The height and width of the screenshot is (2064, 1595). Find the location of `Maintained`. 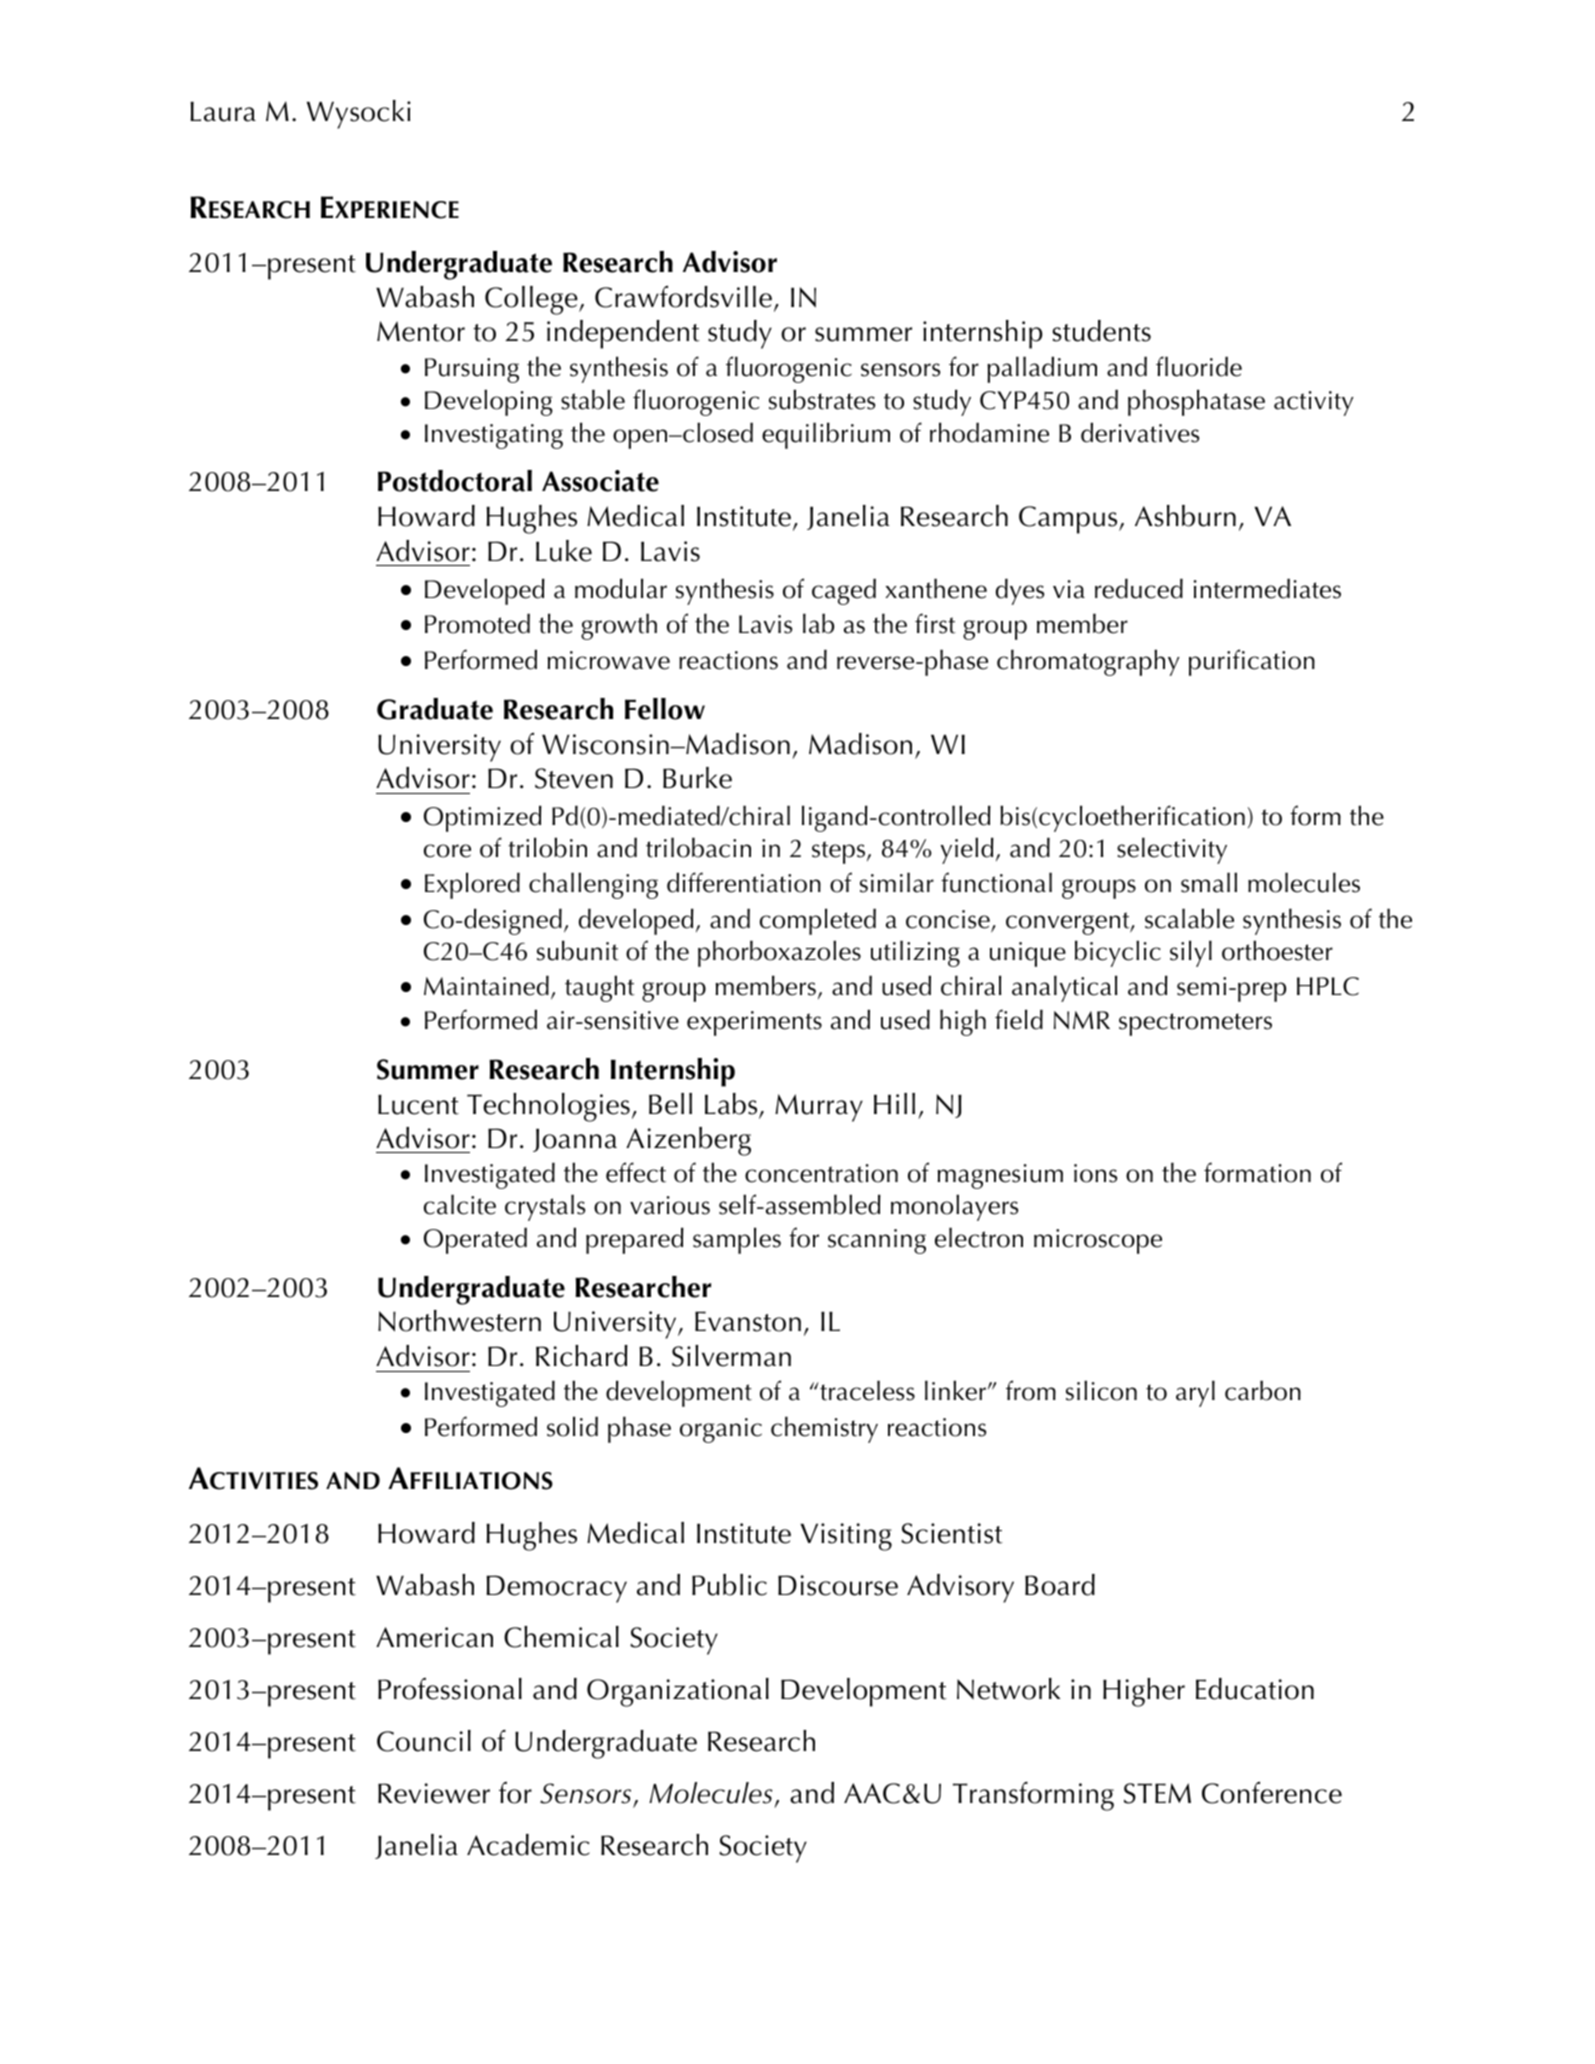

Maintained is located at coordinates (486, 986).
